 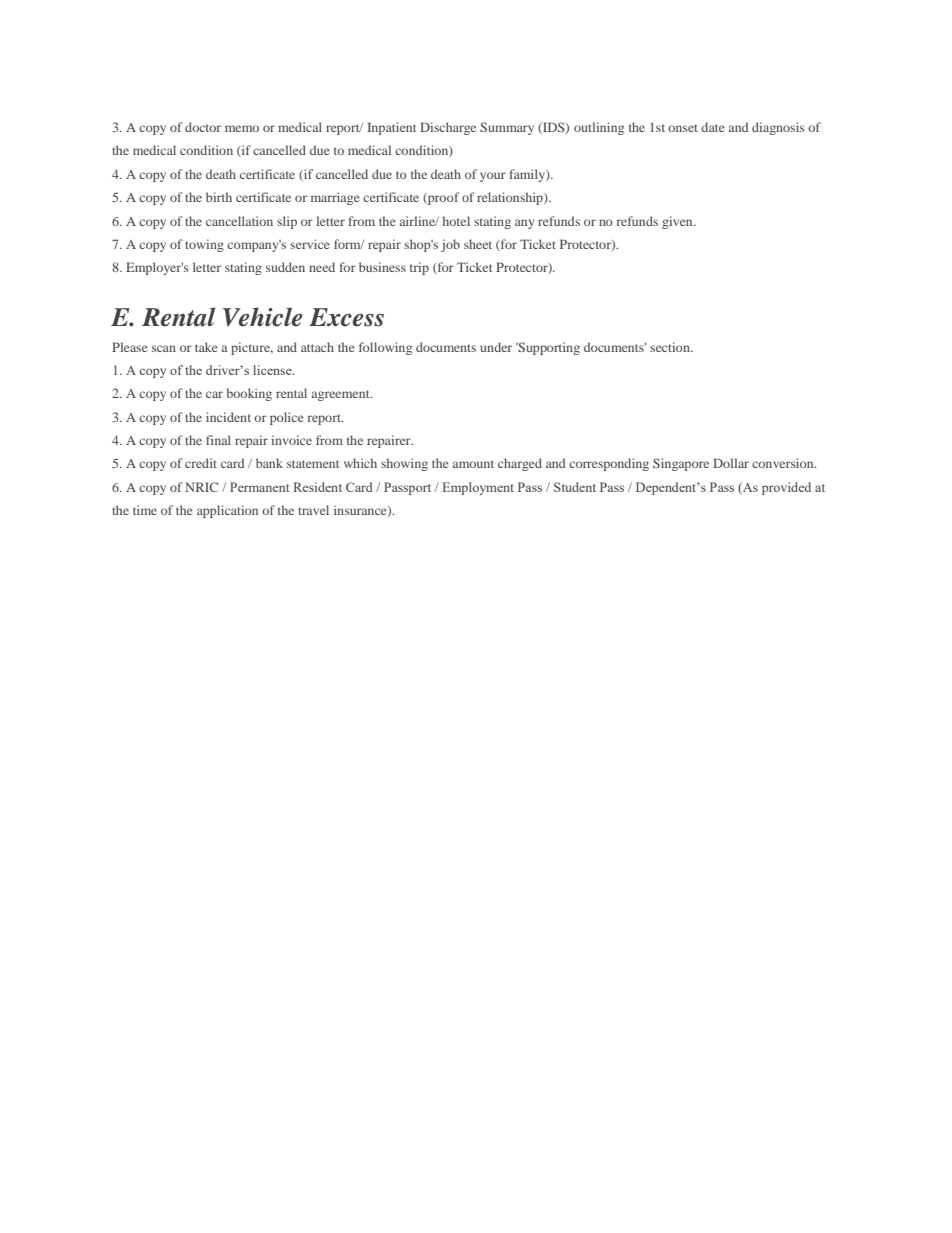 What do you see at coordinates (786, 488) in the image?
I see `provided` at bounding box center [786, 488].
